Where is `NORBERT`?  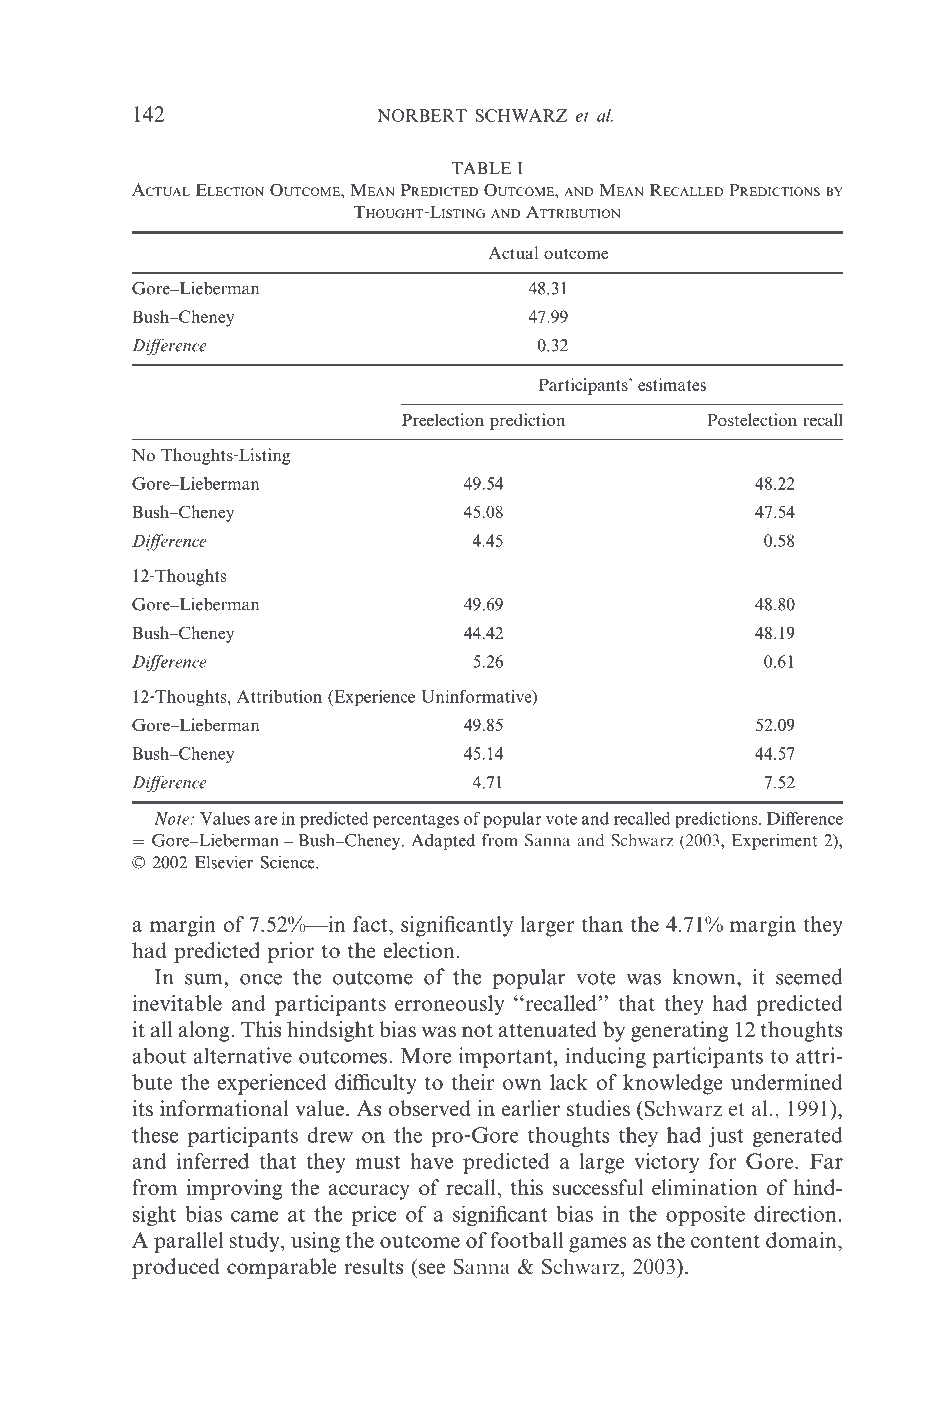 NORBERT is located at coordinates (422, 115).
